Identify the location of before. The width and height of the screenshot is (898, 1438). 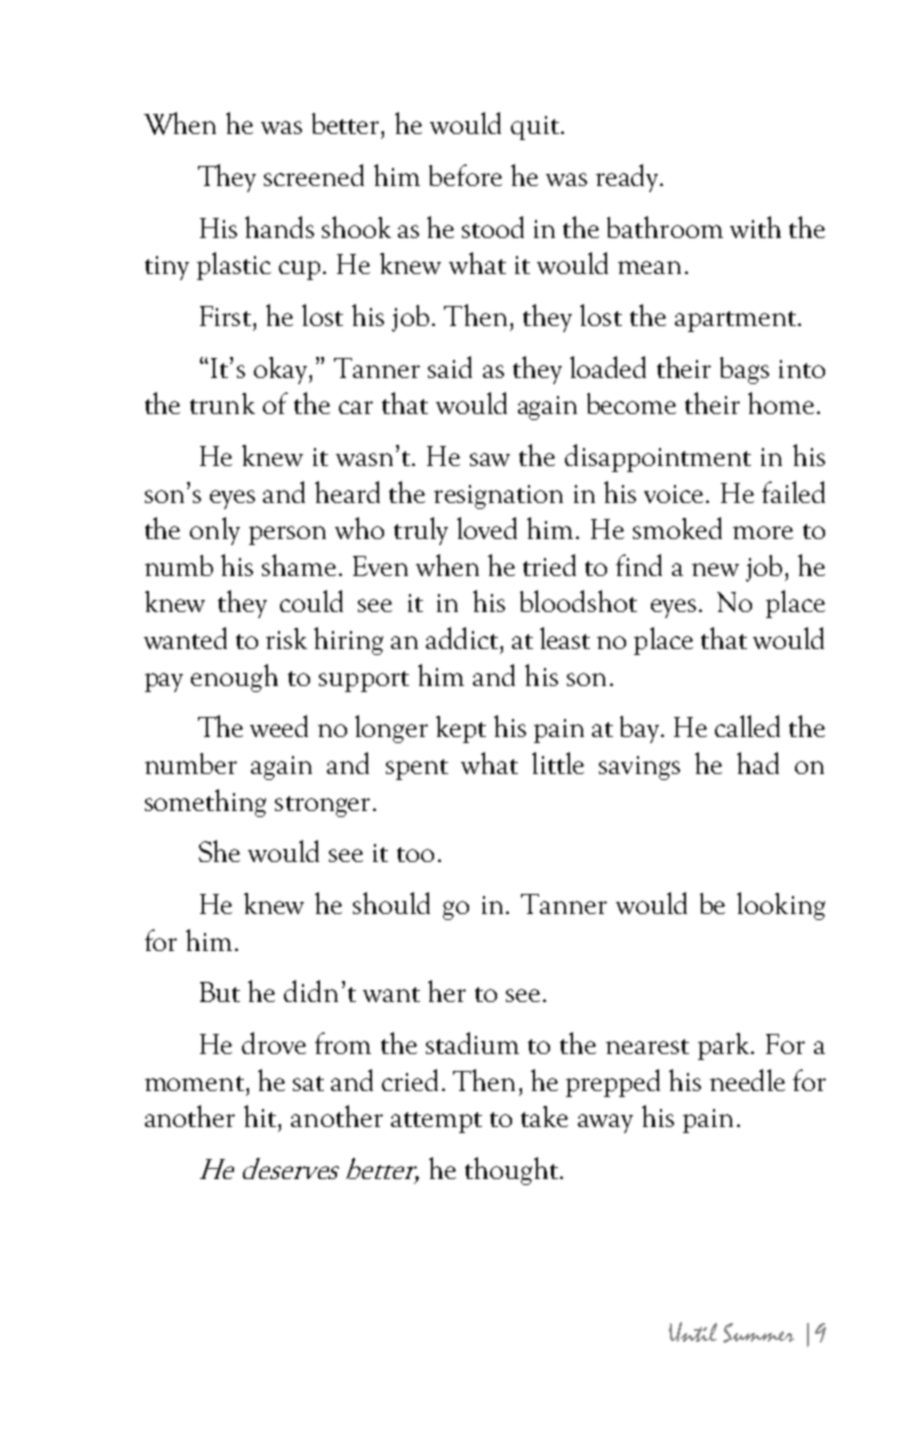
(465, 175).
